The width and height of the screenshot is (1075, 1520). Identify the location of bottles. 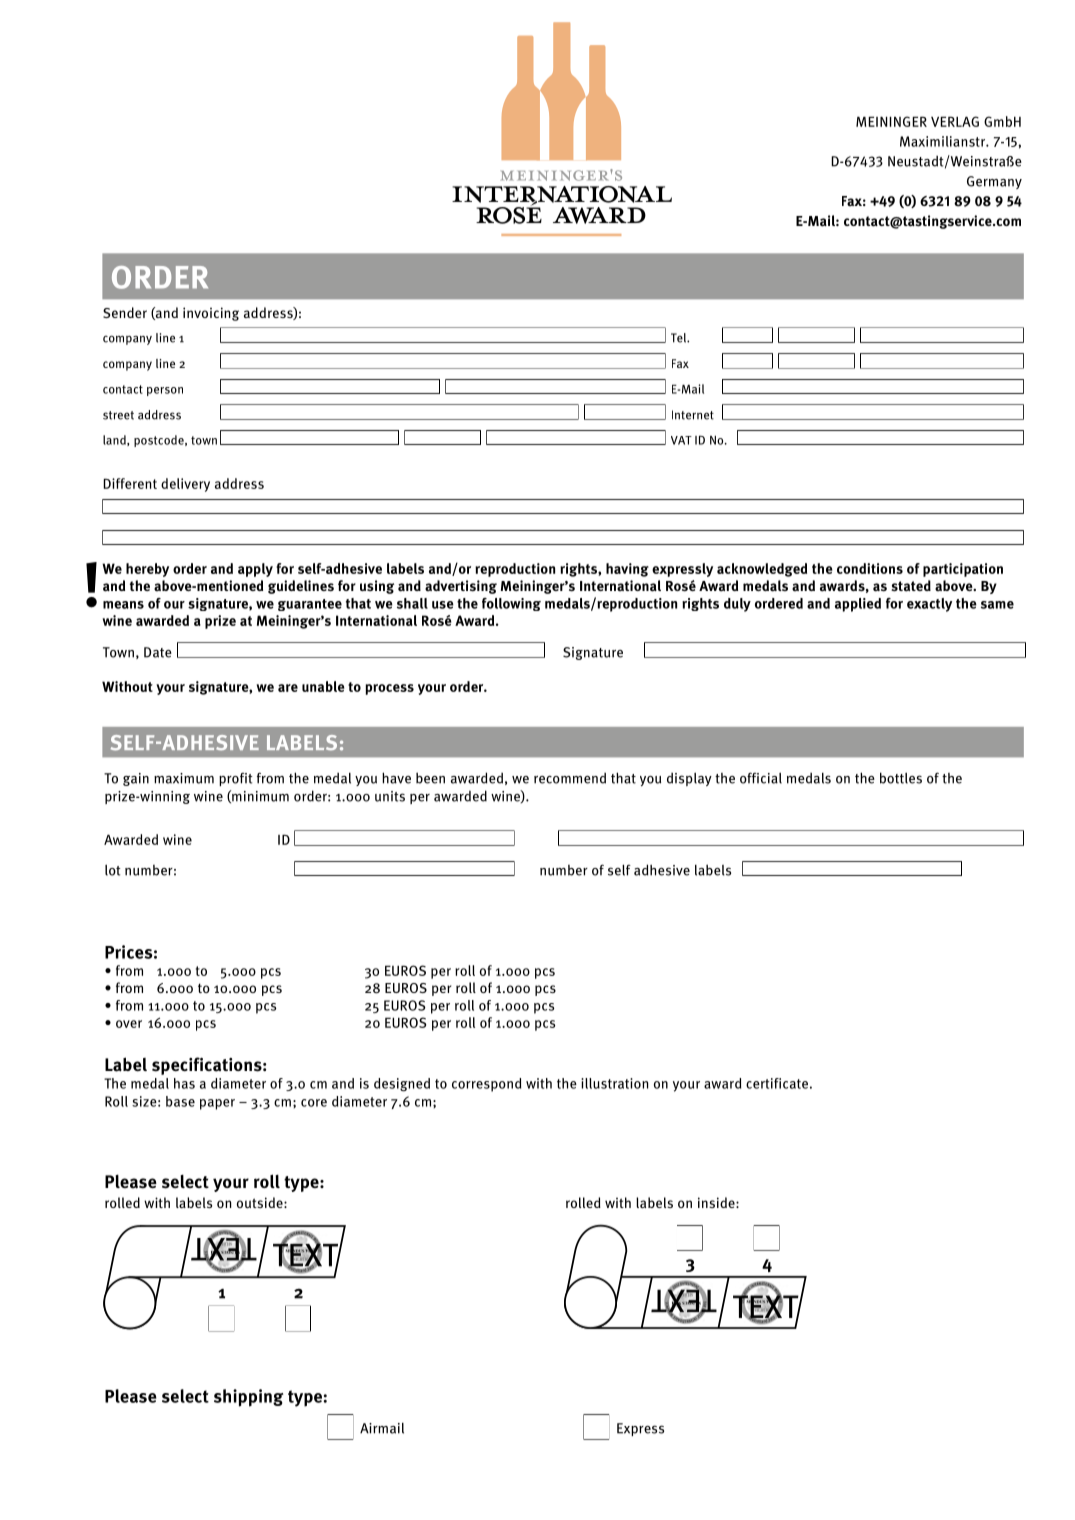
(901, 778).
